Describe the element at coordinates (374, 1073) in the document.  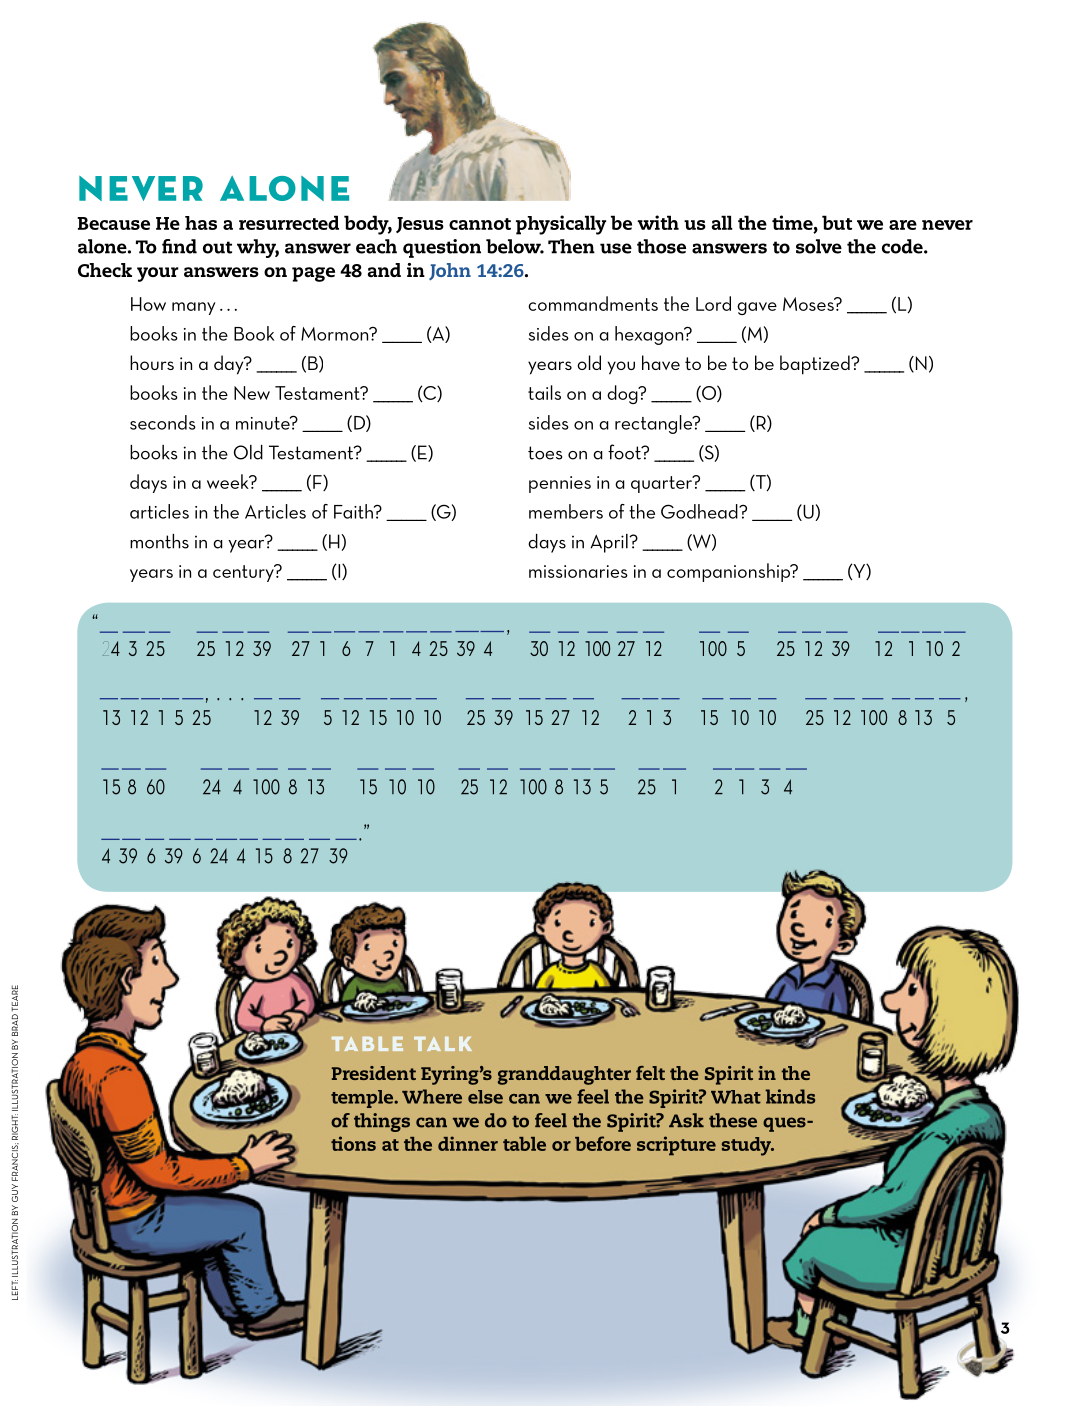
I see `President` at that location.
